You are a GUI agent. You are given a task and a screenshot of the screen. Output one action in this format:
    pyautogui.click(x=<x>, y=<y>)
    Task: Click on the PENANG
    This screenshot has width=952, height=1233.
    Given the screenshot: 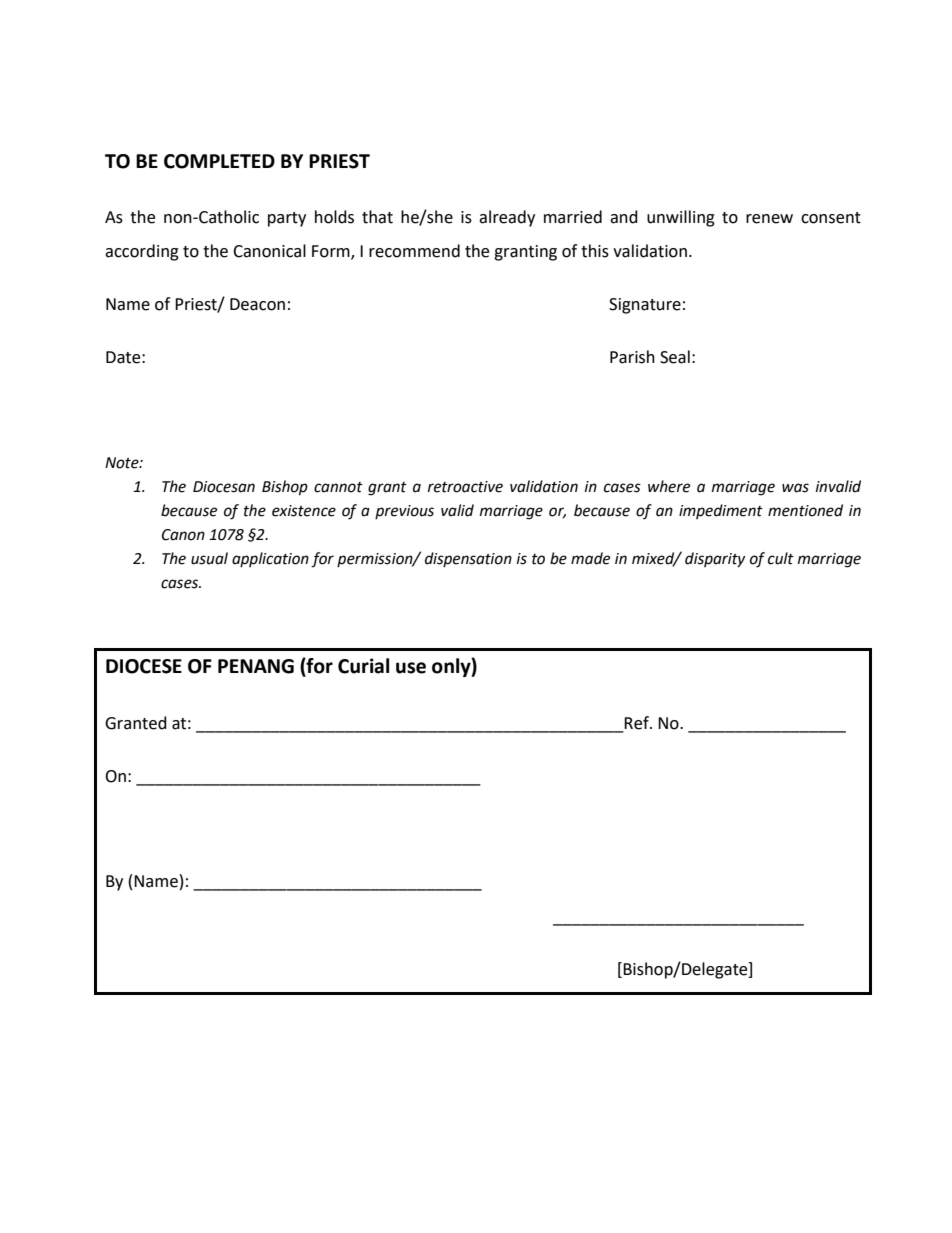 What is the action you would take?
    pyautogui.click(x=256, y=666)
